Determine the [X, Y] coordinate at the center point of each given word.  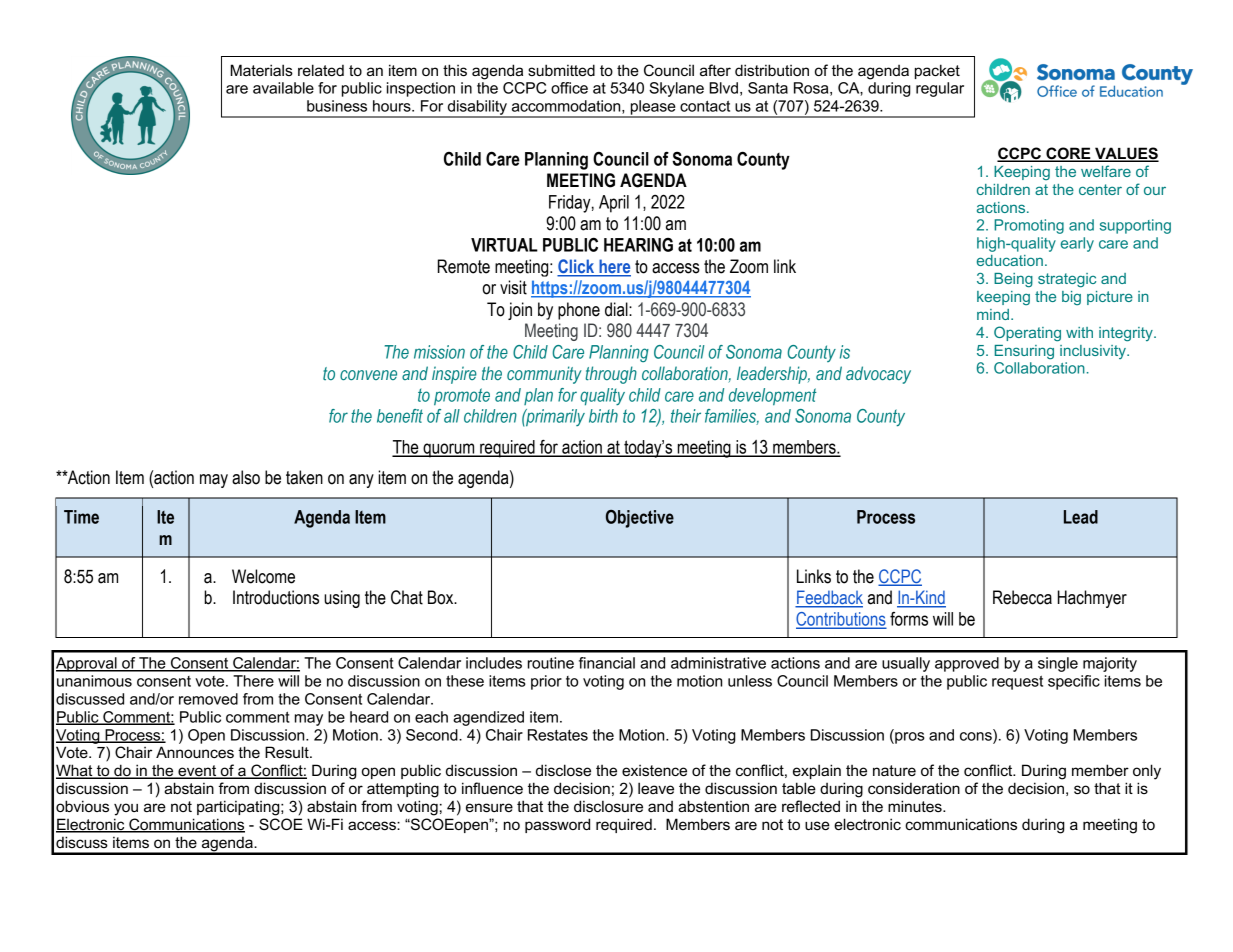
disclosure [608, 806]
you [126, 809]
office [569, 88]
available [283, 88]
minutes [916, 806]
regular [940, 89]
